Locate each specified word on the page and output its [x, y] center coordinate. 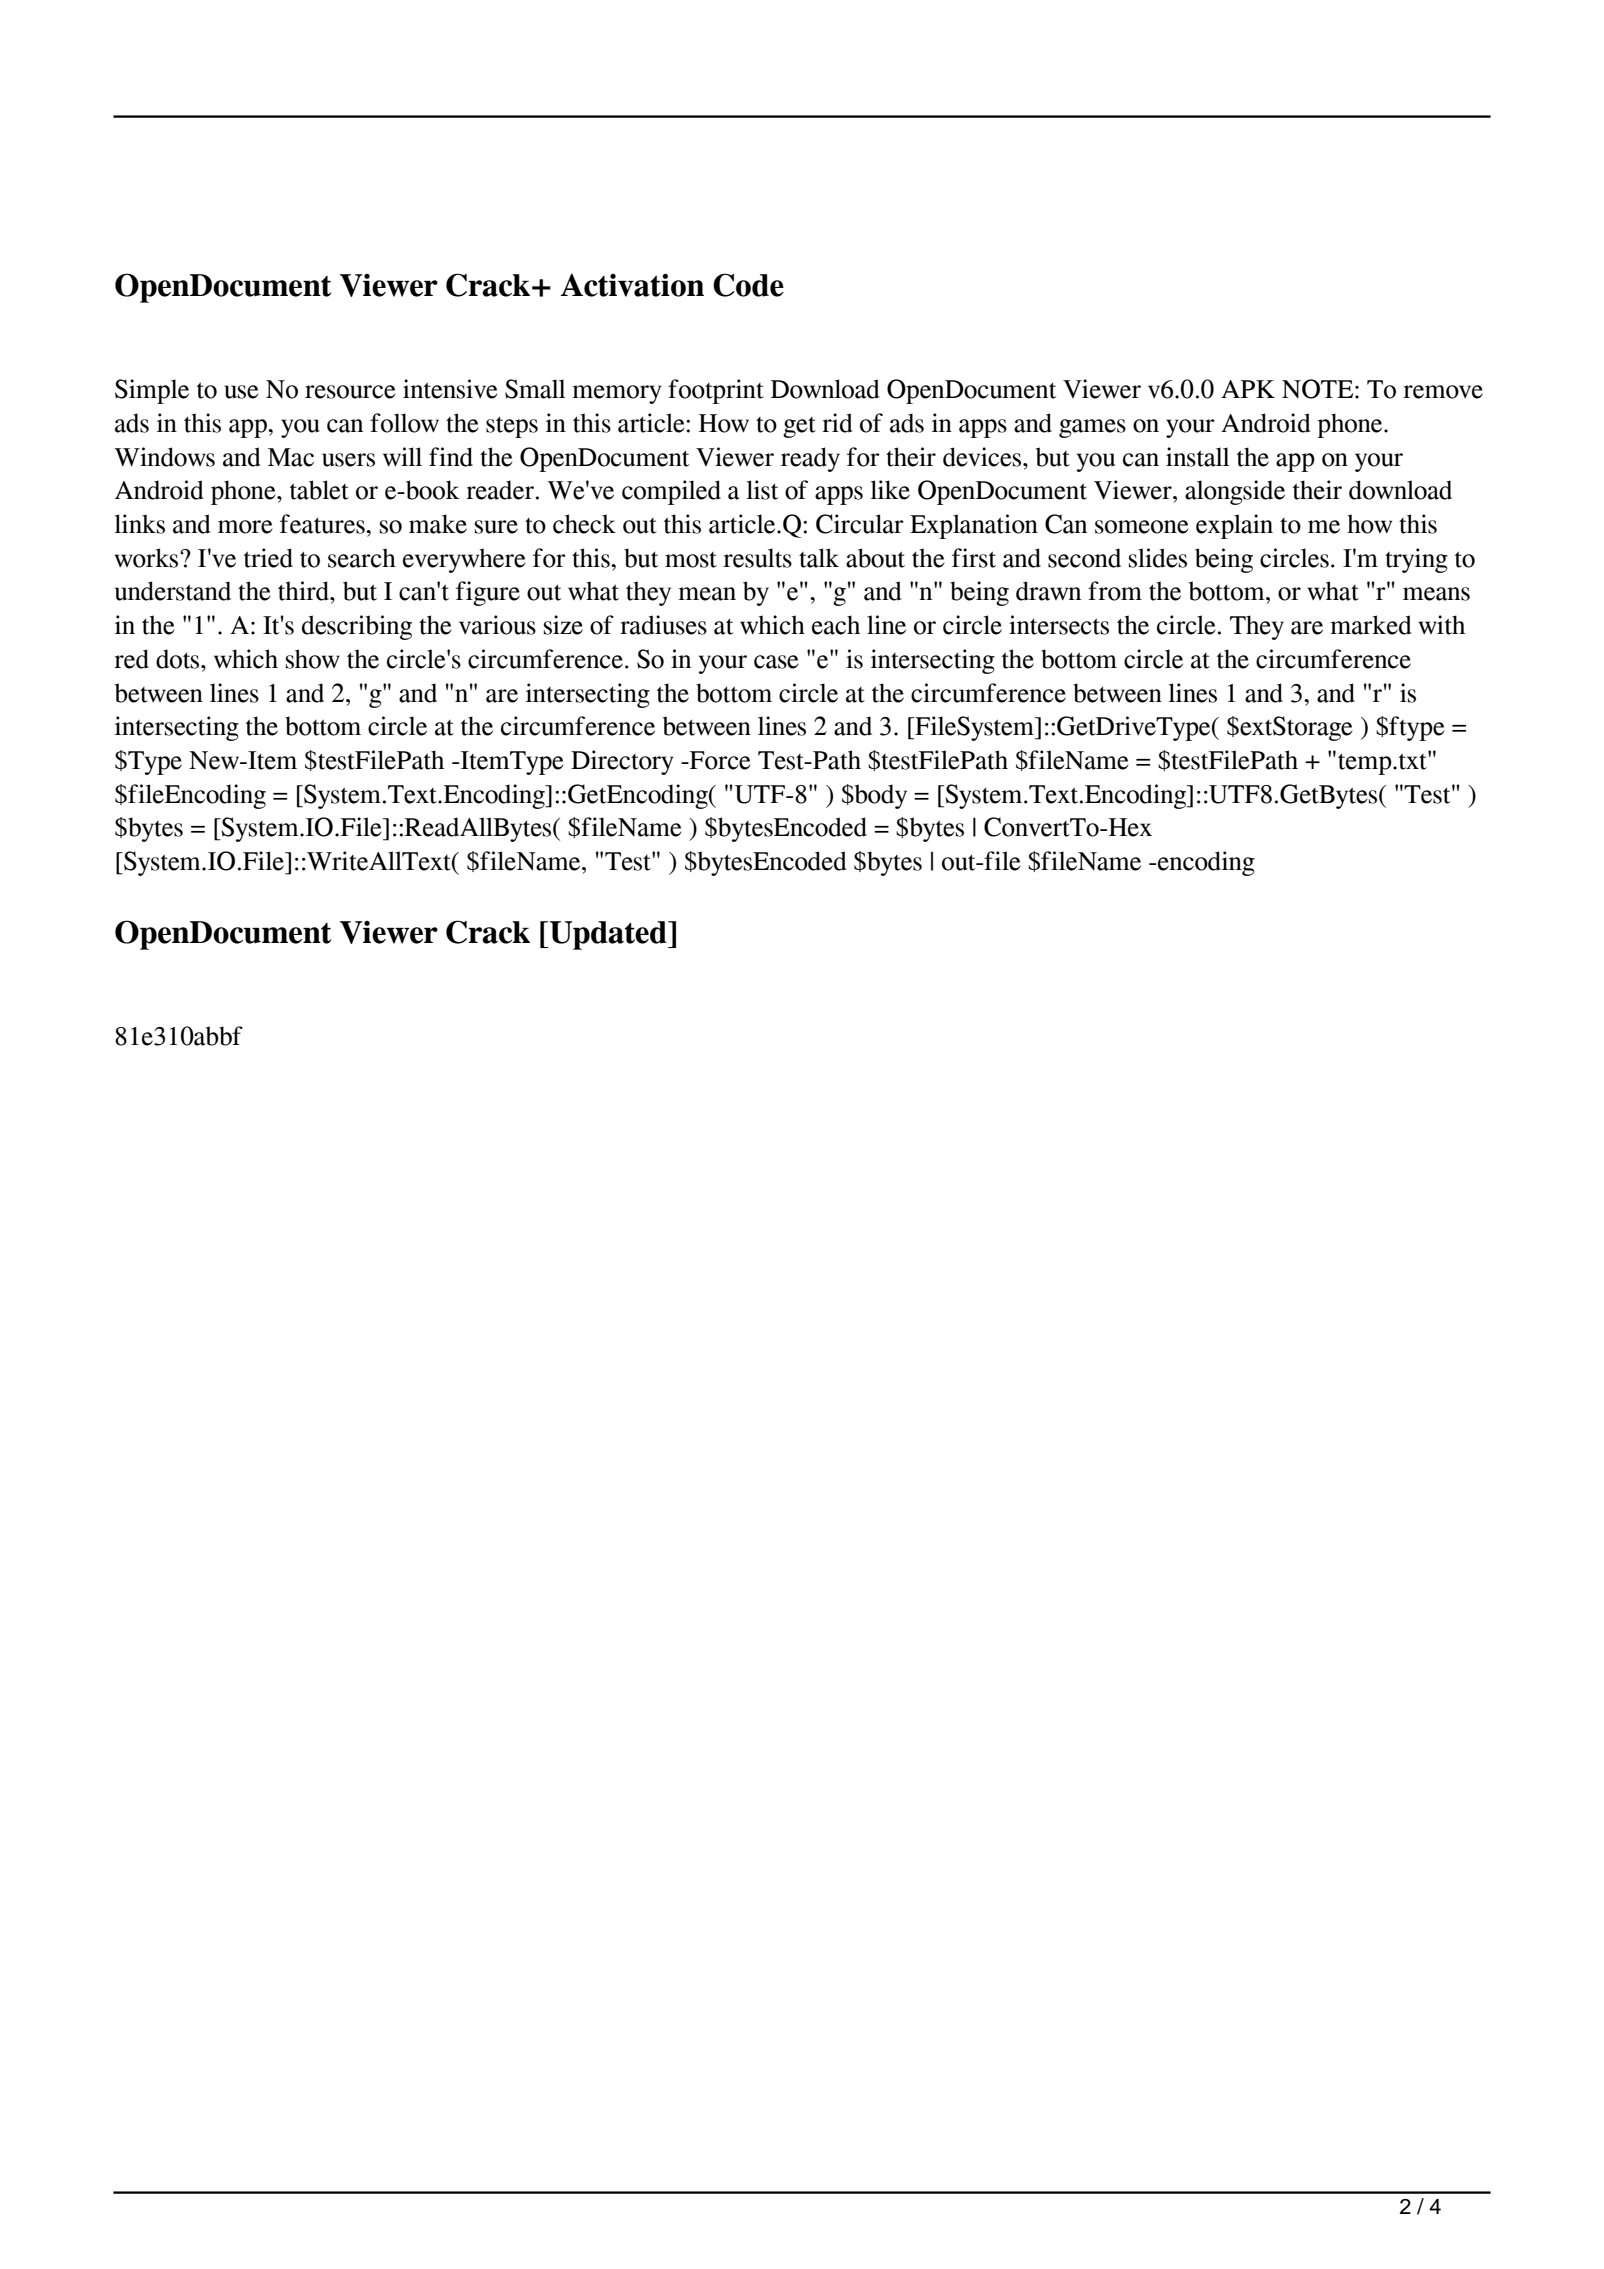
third [304, 591]
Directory [622, 762]
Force [719, 760]
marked [1370, 625]
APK [1248, 389]
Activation [632, 285]
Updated [609, 935]
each [836, 625]
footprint [716, 391]
